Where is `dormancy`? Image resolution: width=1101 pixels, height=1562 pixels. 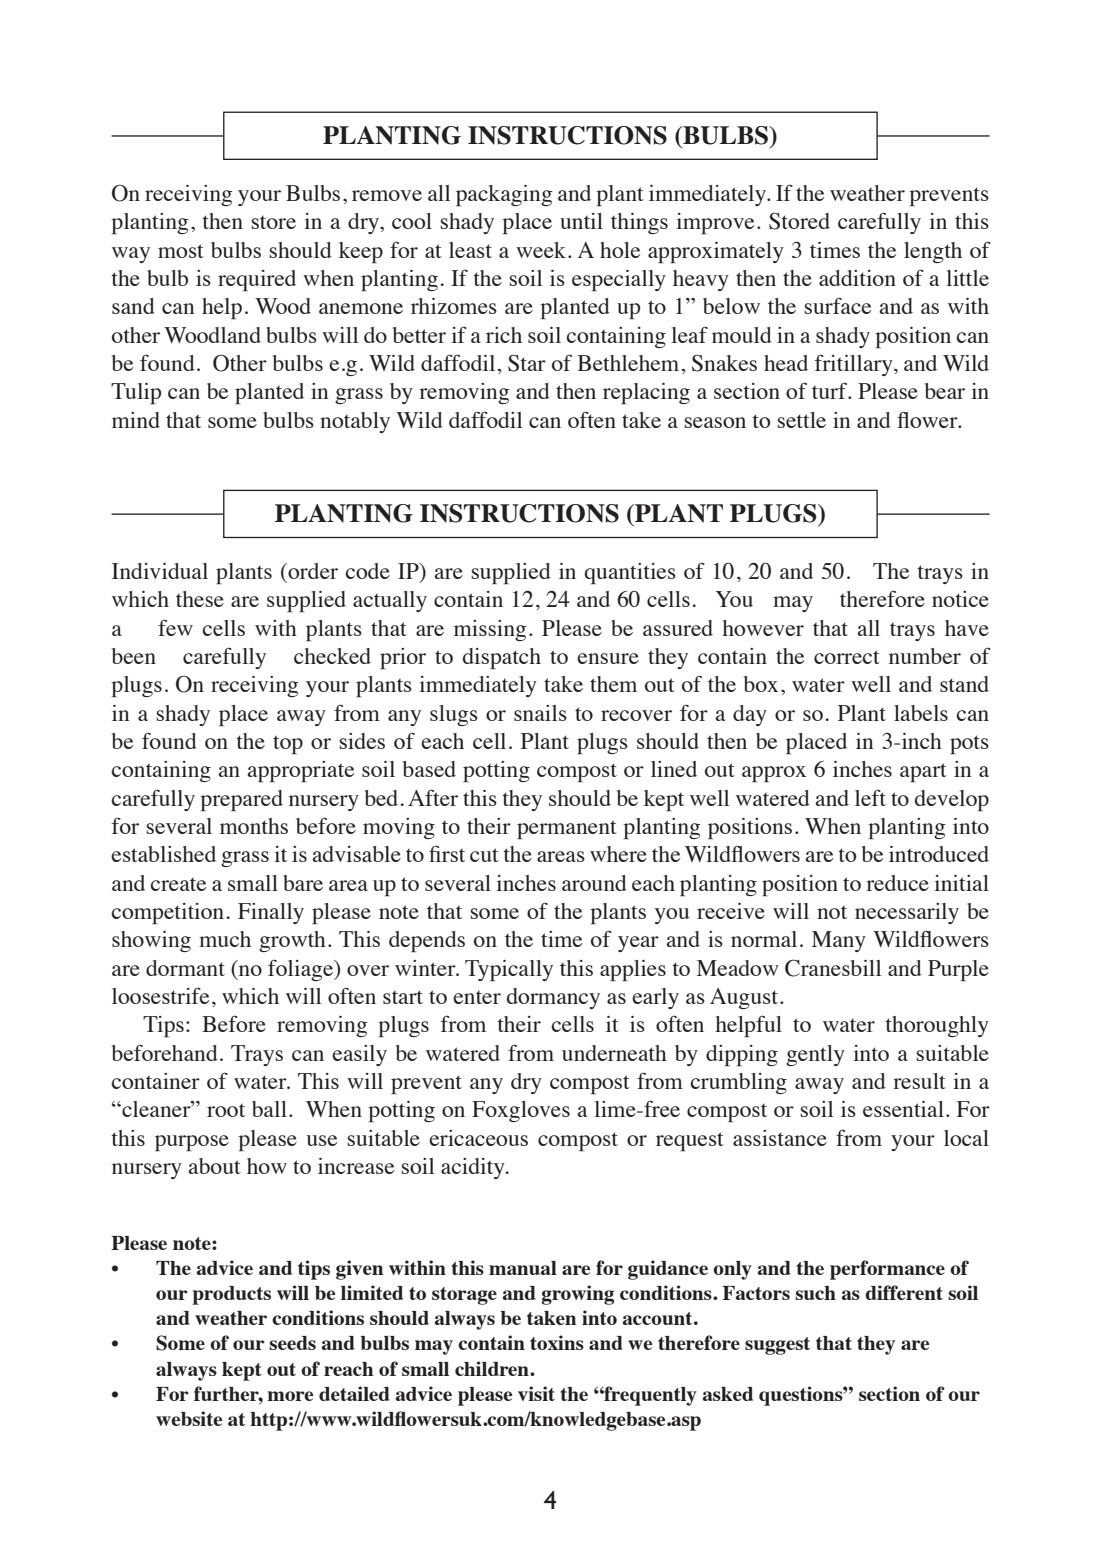 dormancy is located at coordinates (553, 998).
